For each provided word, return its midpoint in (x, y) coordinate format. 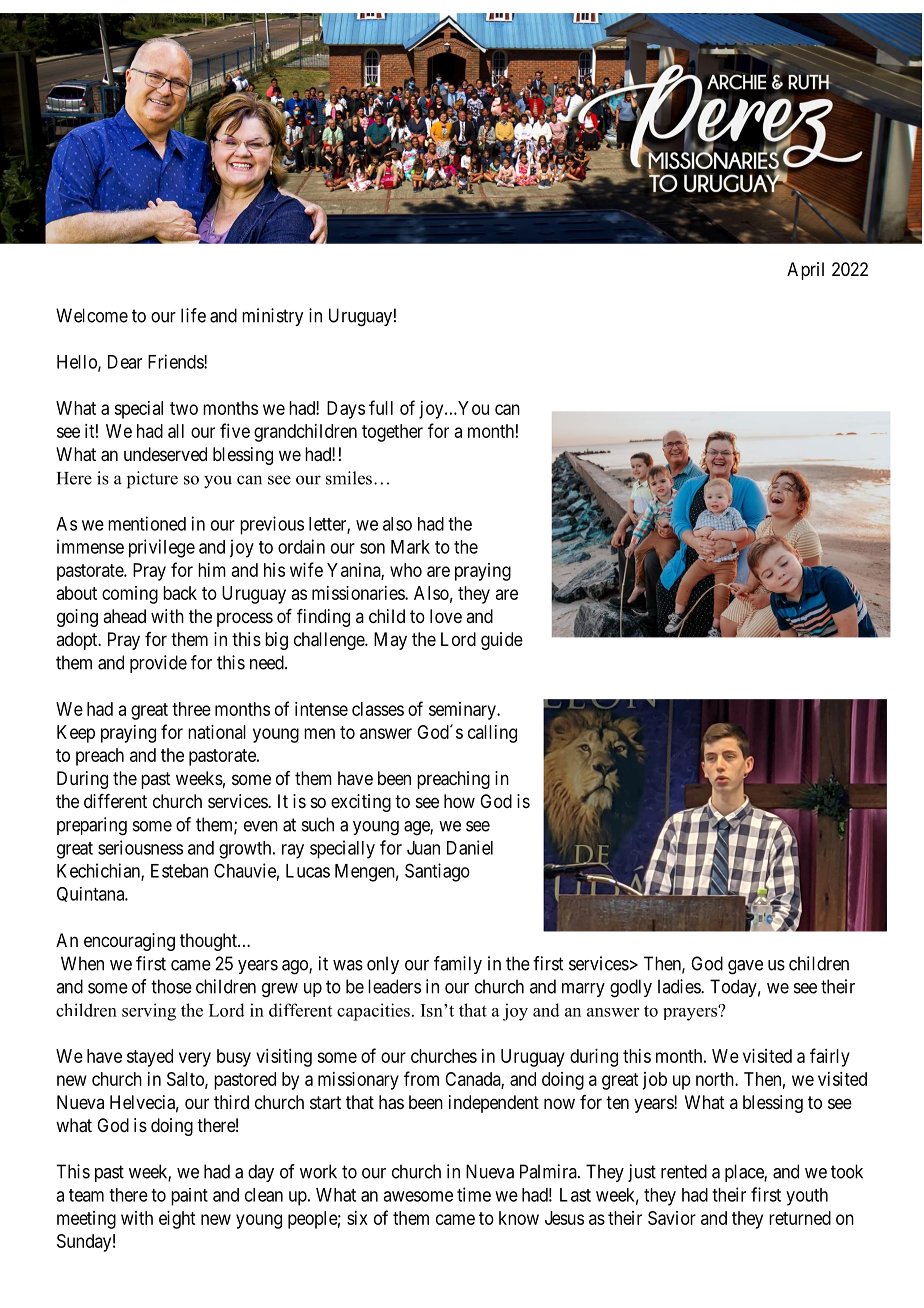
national (217, 732)
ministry (272, 317)
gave (745, 967)
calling (492, 734)
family (458, 965)
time (474, 1194)
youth (807, 1197)
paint (189, 1197)
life (193, 315)
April (805, 271)
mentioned (147, 523)
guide (502, 641)
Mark (410, 547)
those (171, 986)
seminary (463, 711)
